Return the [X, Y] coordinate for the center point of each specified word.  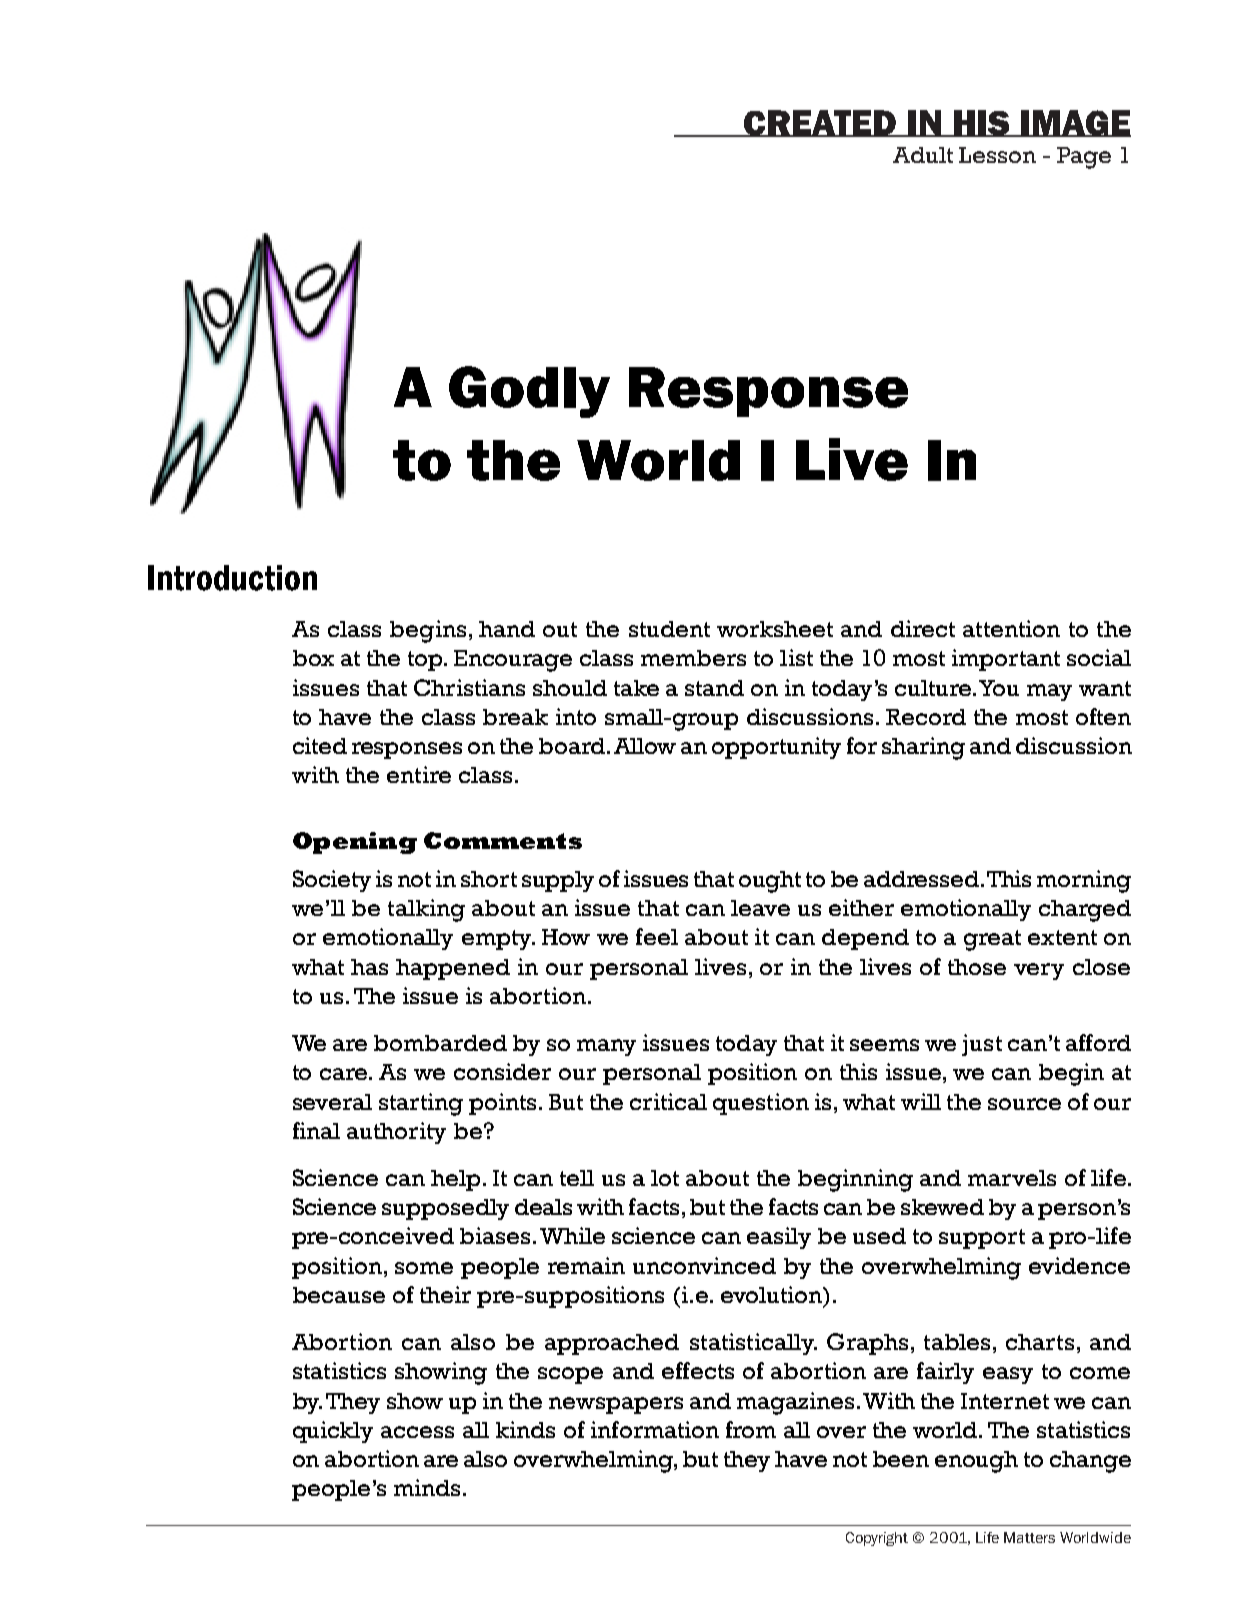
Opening [355, 843]
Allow [645, 746]
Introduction [232, 578]
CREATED [820, 123]
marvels [1012, 1178]
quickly [333, 1432]
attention [1011, 628]
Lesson [997, 155]
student [669, 629]
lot [665, 1178]
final [316, 1130]
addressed [923, 879]
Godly [529, 392]
